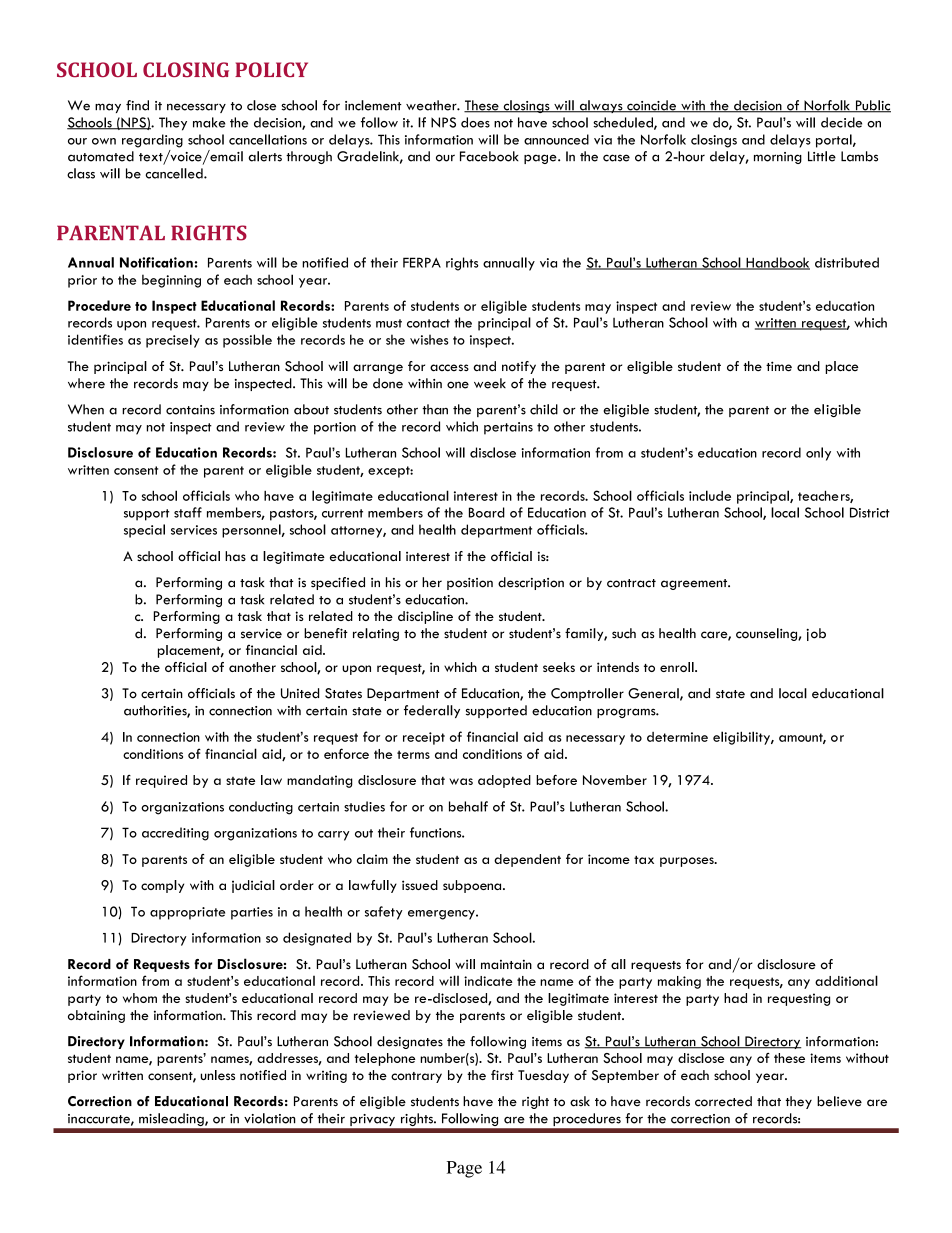  What do you see at coordinates (475, 122) in the screenshot?
I see `does` at bounding box center [475, 122].
